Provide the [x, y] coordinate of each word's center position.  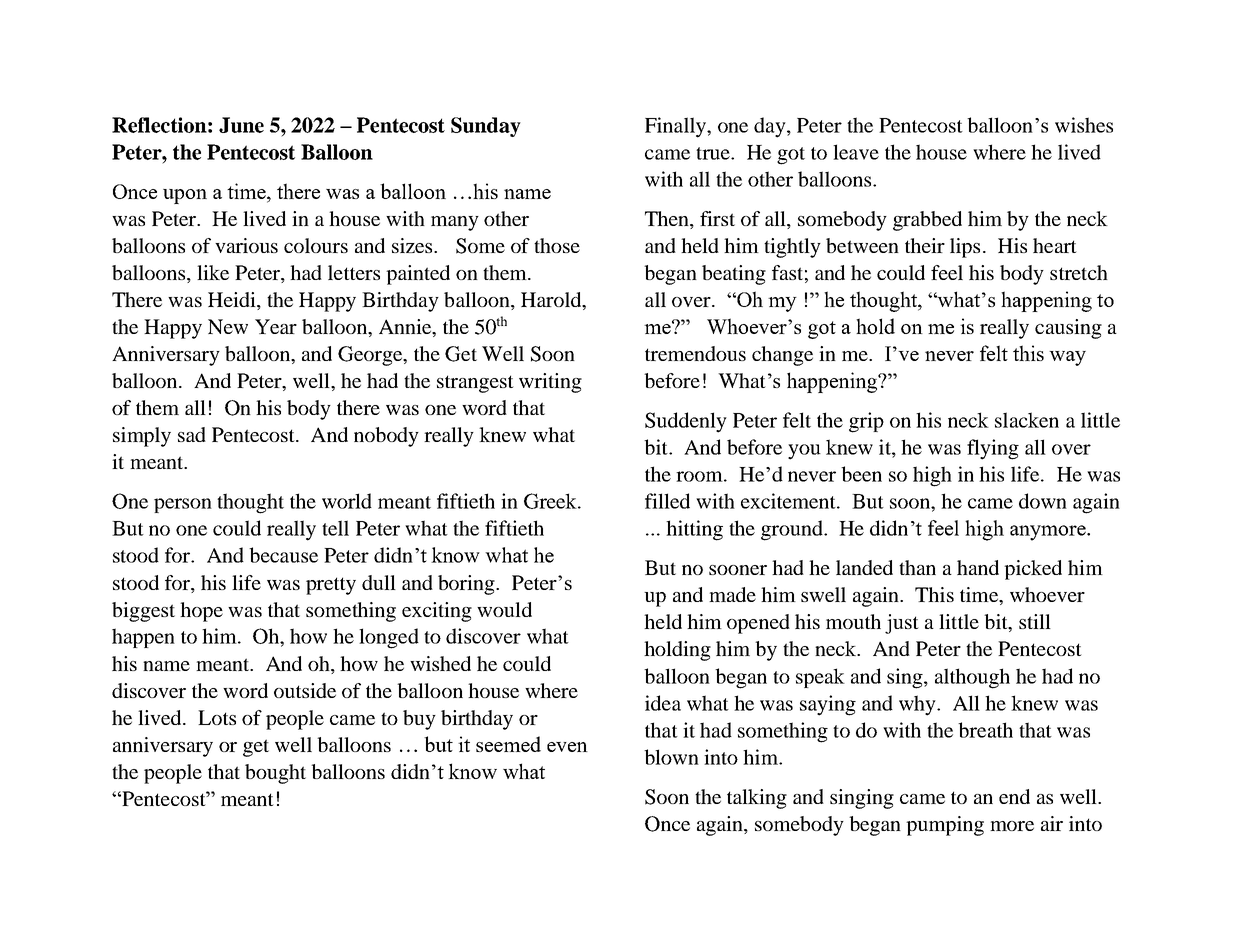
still [1035, 621]
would [504, 609]
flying [993, 449]
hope [201, 612]
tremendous [695, 353]
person [183, 505]
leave [856, 152]
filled [667, 501]
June [241, 125]
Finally [676, 127]
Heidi [233, 301]
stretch [1079, 272]
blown [671, 757]
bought [275, 774]
